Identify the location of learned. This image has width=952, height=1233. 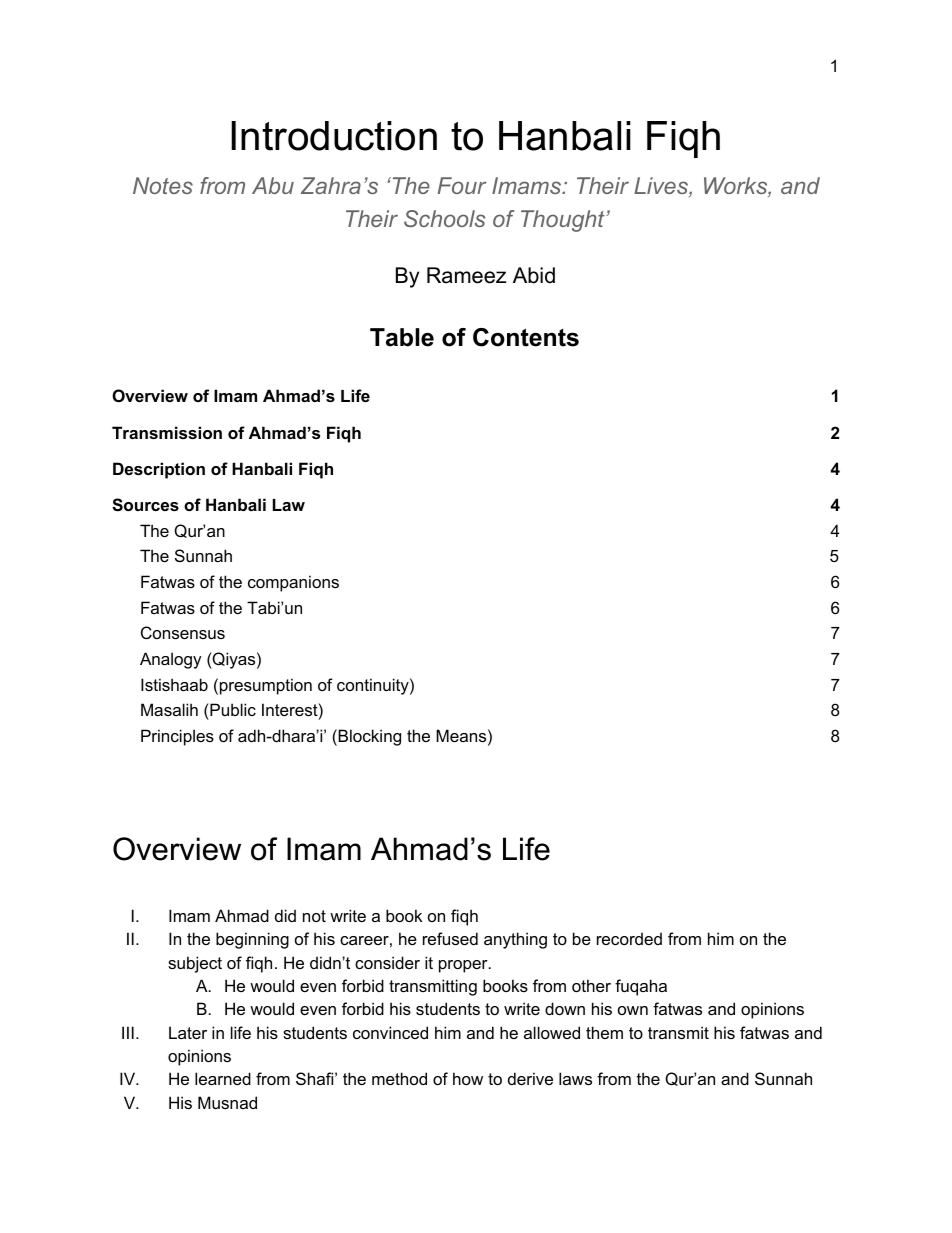
(223, 1078).
